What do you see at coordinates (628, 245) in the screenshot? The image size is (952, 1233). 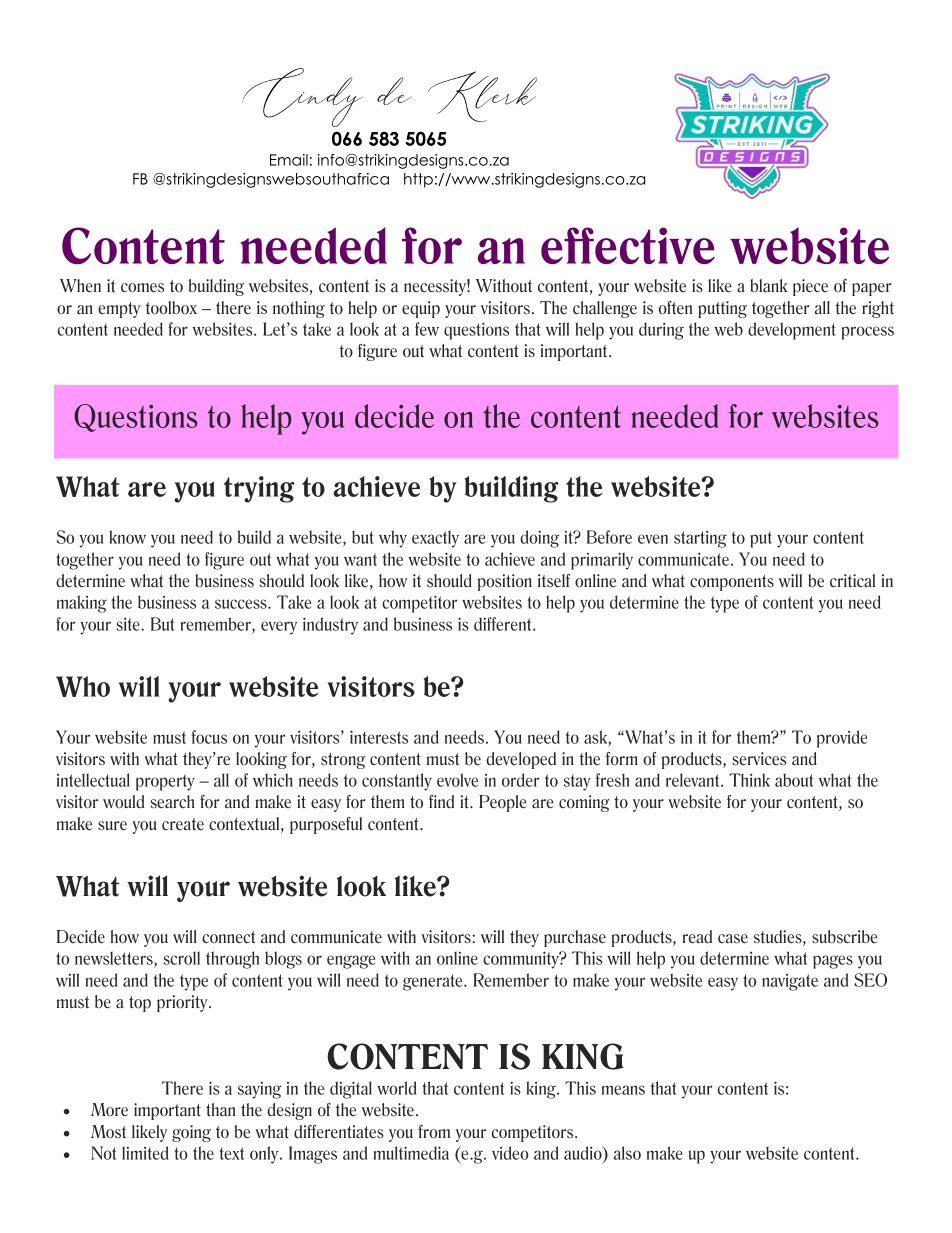 I see `effective` at bounding box center [628, 245].
